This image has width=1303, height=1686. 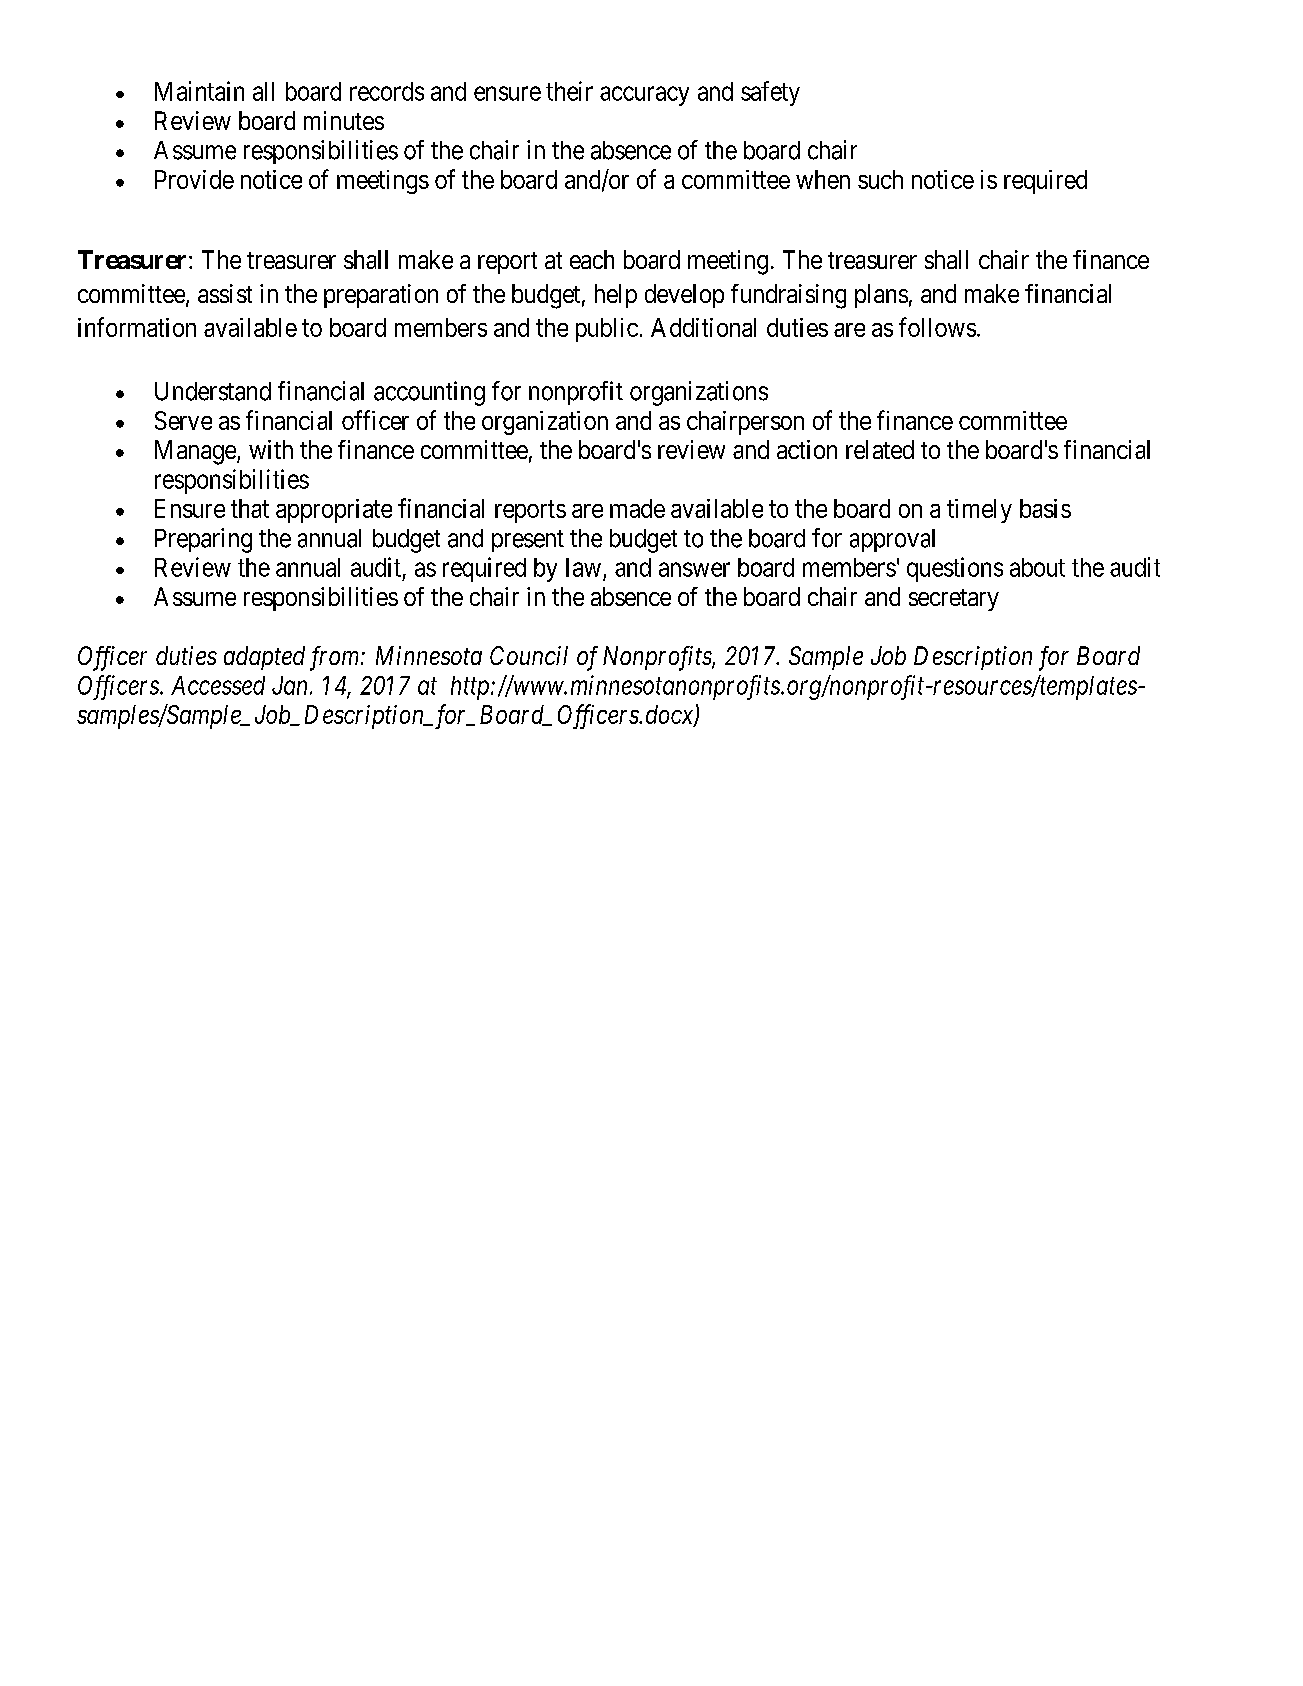 What do you see at coordinates (770, 93) in the image?
I see `safety` at bounding box center [770, 93].
